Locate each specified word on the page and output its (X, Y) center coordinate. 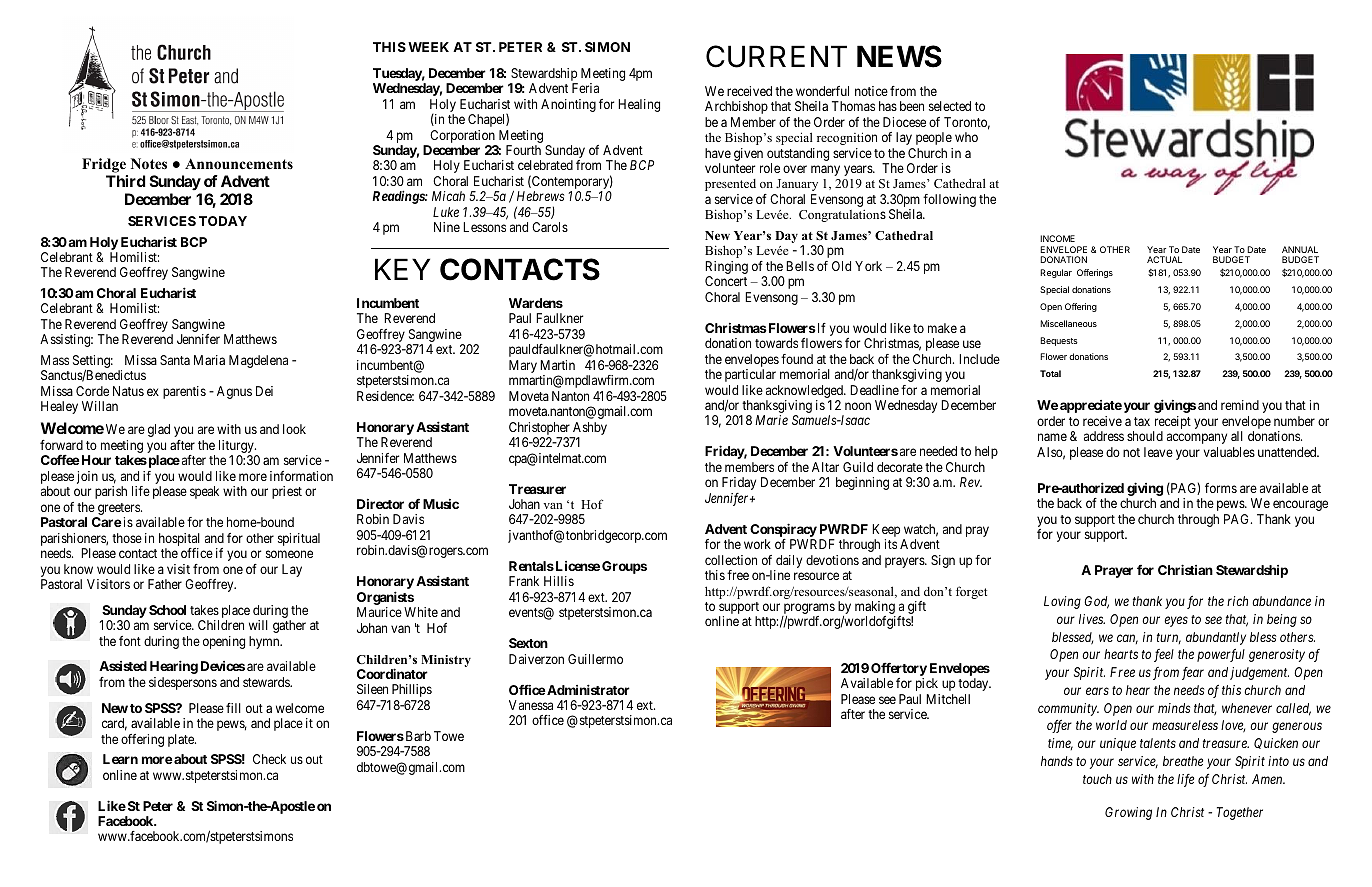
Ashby (589, 430)
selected (950, 106)
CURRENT (776, 56)
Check (269, 759)
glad (159, 430)
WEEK (428, 47)
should (1145, 436)
